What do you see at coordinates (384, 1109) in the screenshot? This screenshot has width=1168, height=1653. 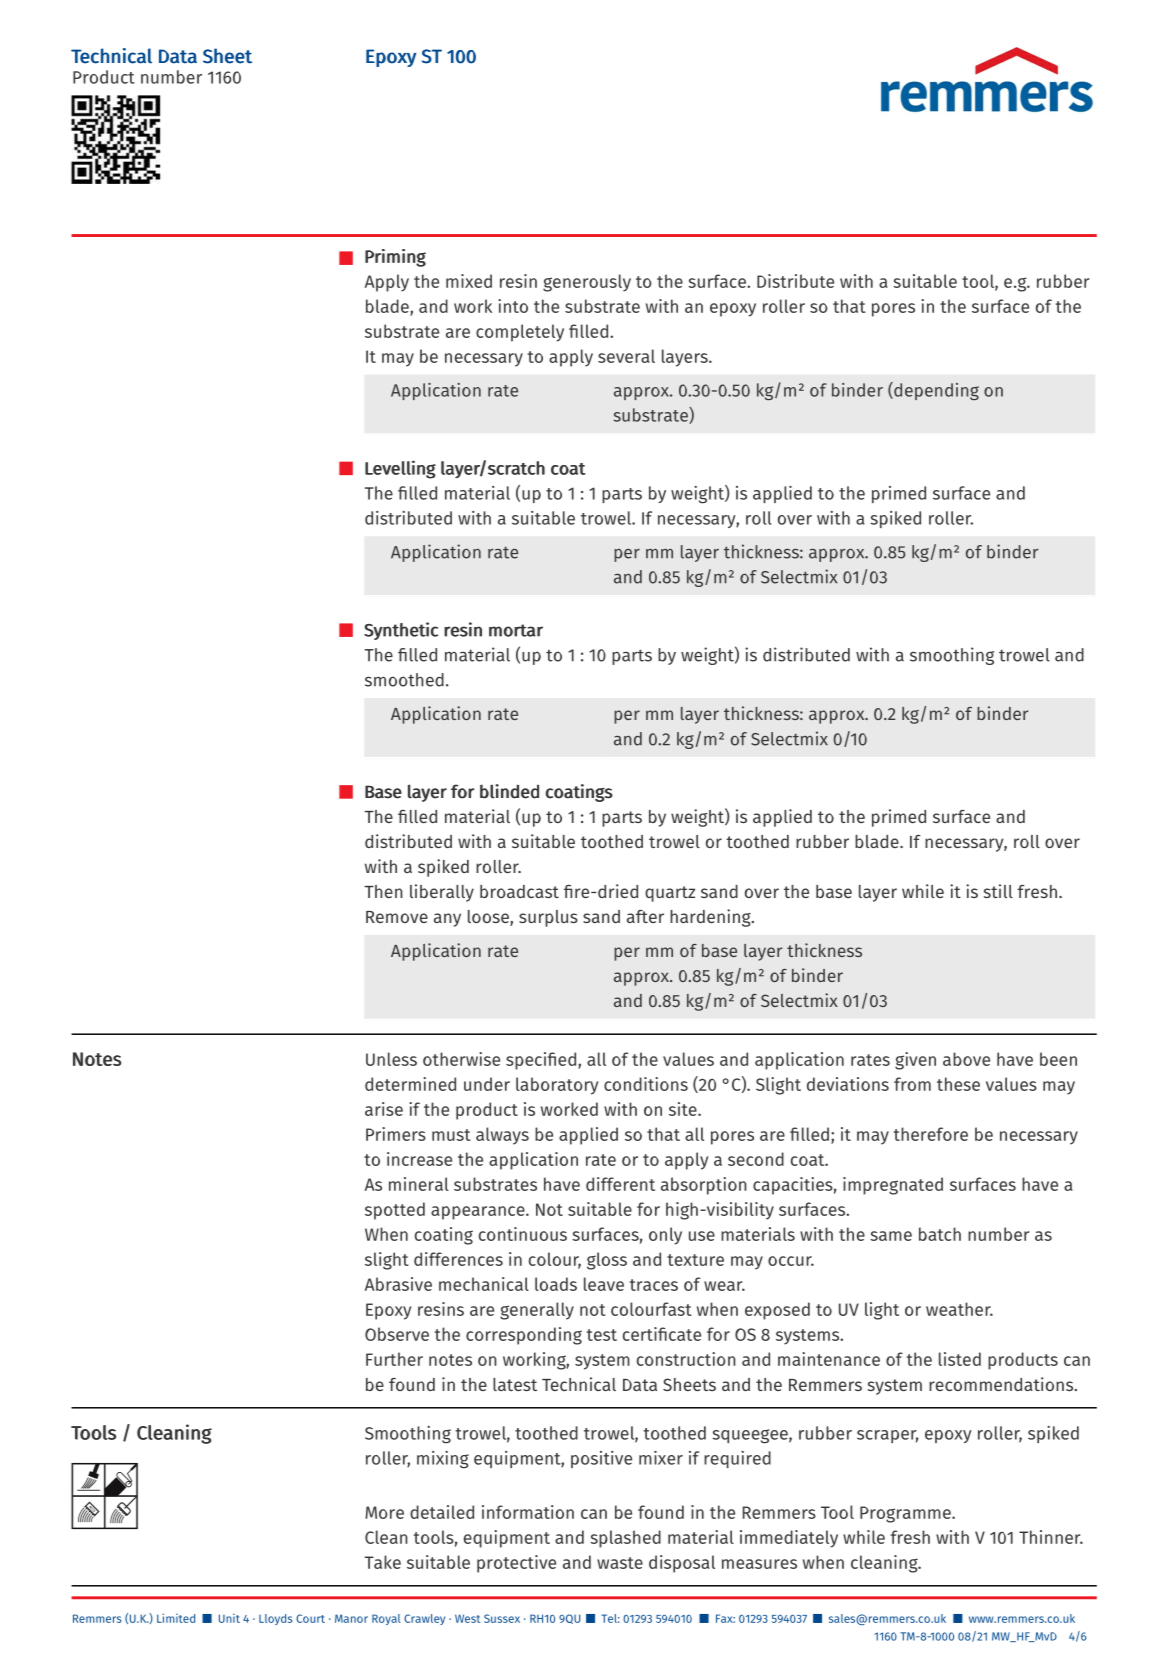 I see `arise` at bounding box center [384, 1109].
